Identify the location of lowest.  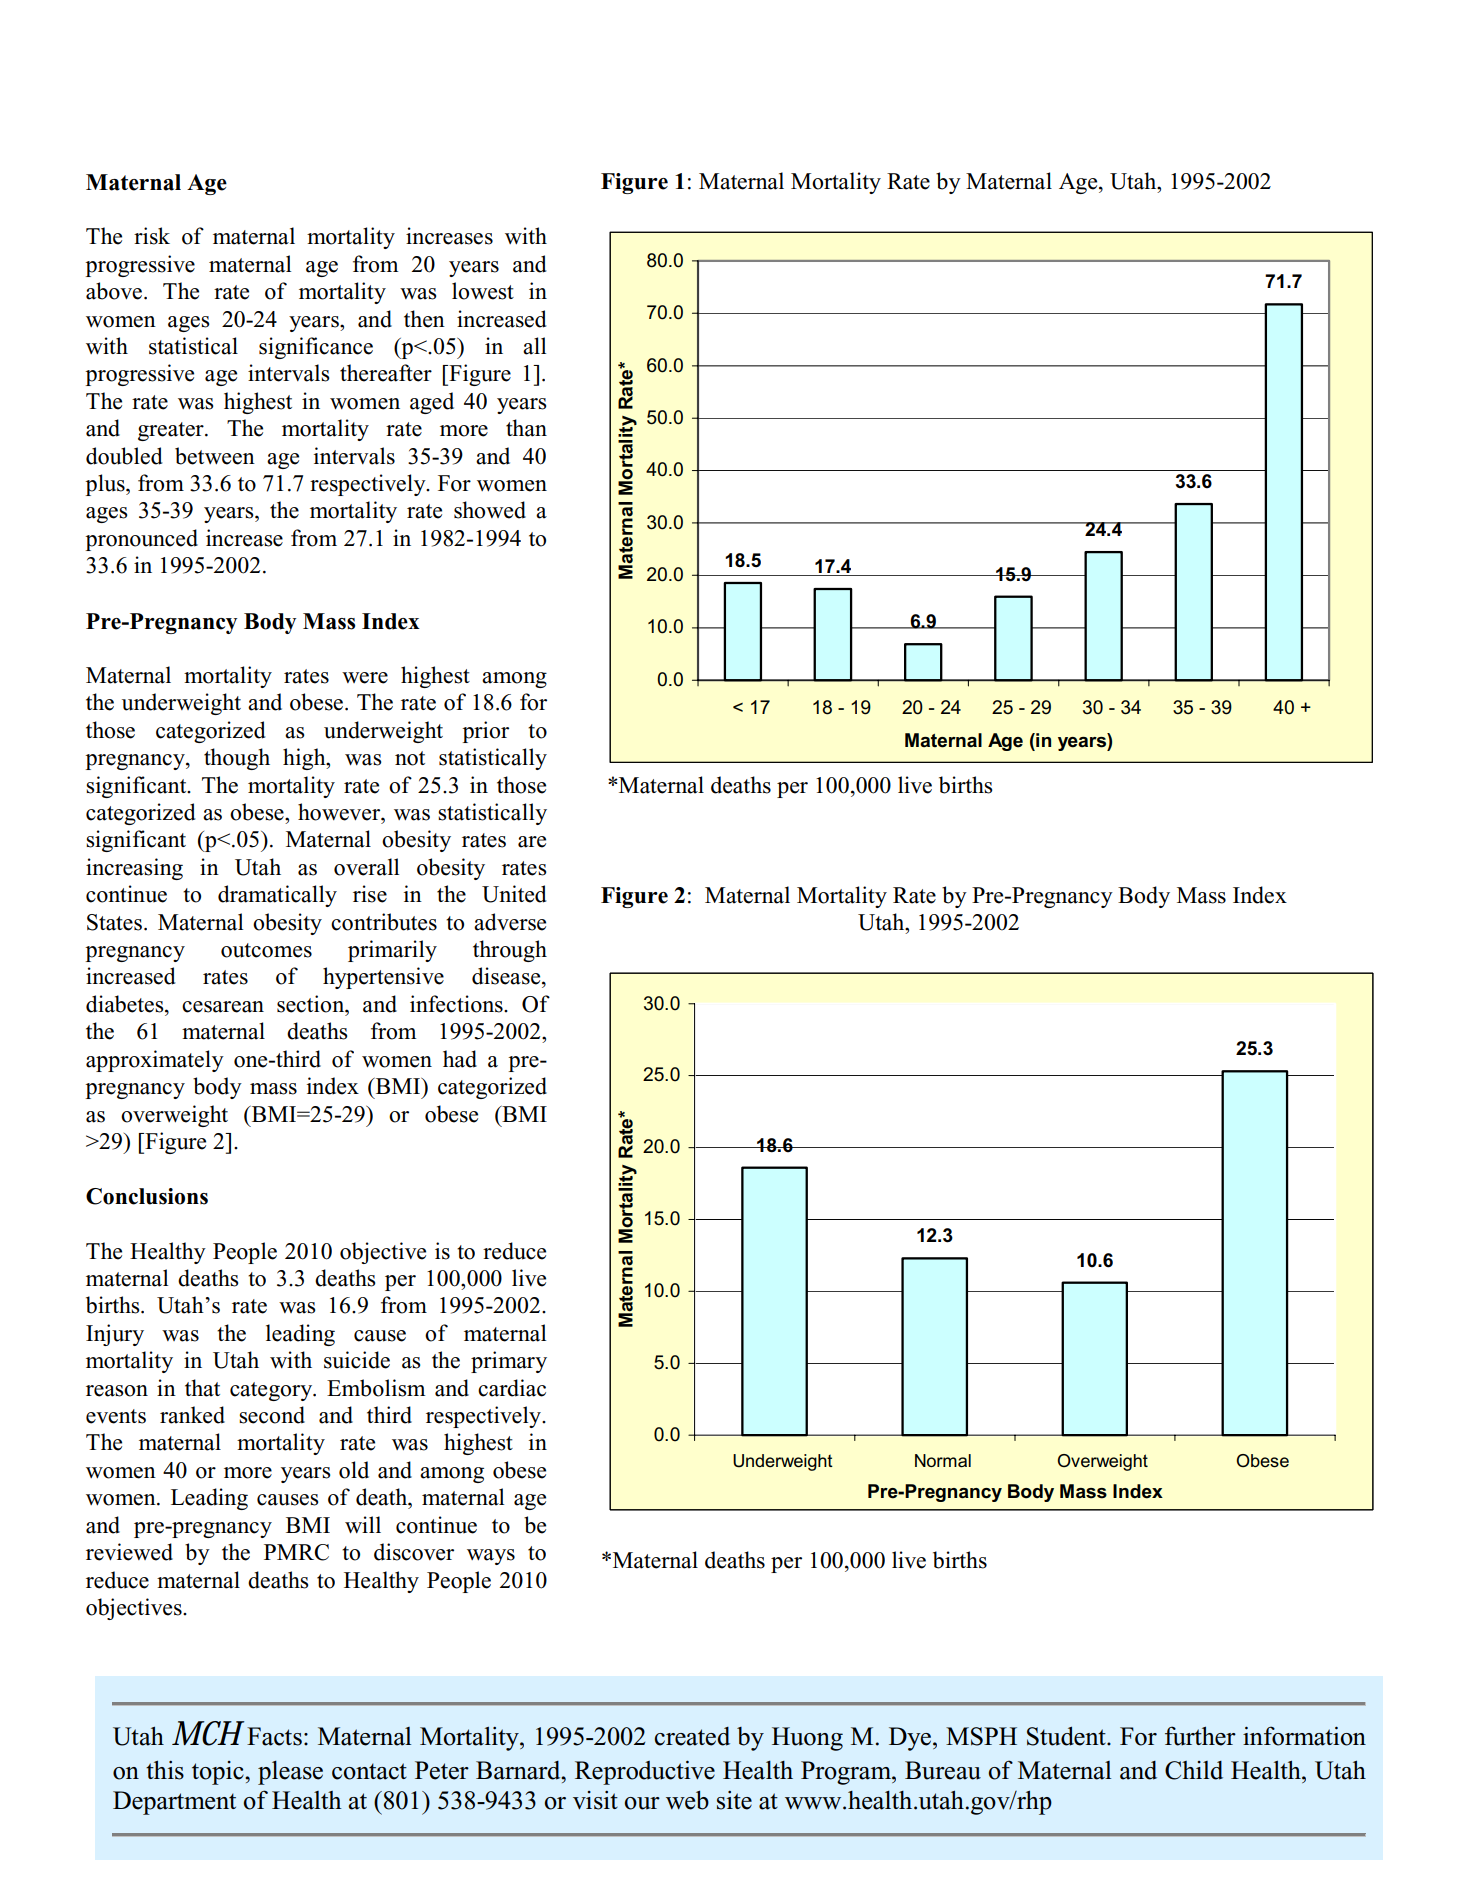
(483, 291).
